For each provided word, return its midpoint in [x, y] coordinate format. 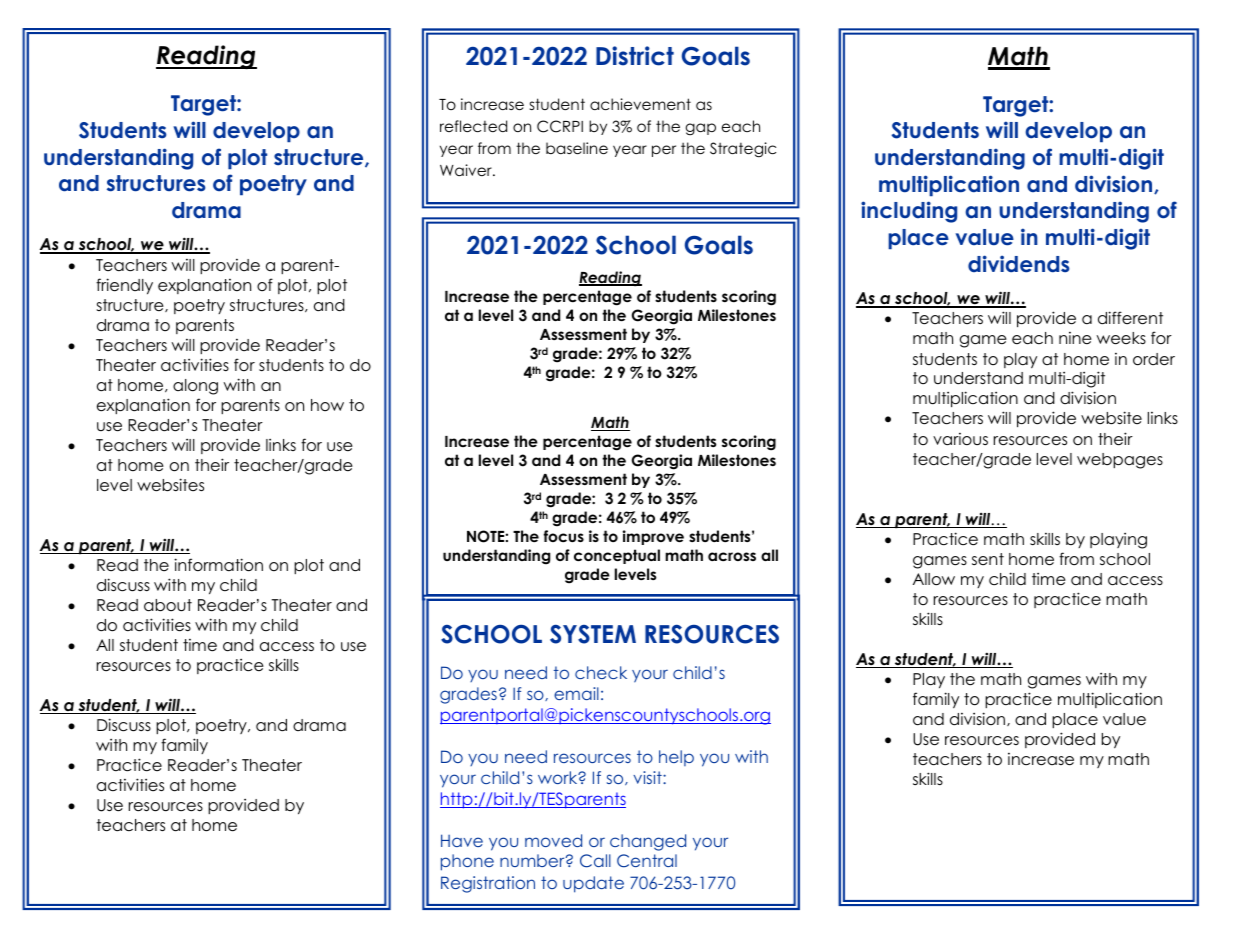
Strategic [743, 150]
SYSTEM [593, 634]
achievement [640, 104]
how [327, 405]
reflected [473, 126]
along [195, 387]
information [218, 565]
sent [988, 559]
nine [1075, 338]
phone [467, 862]
